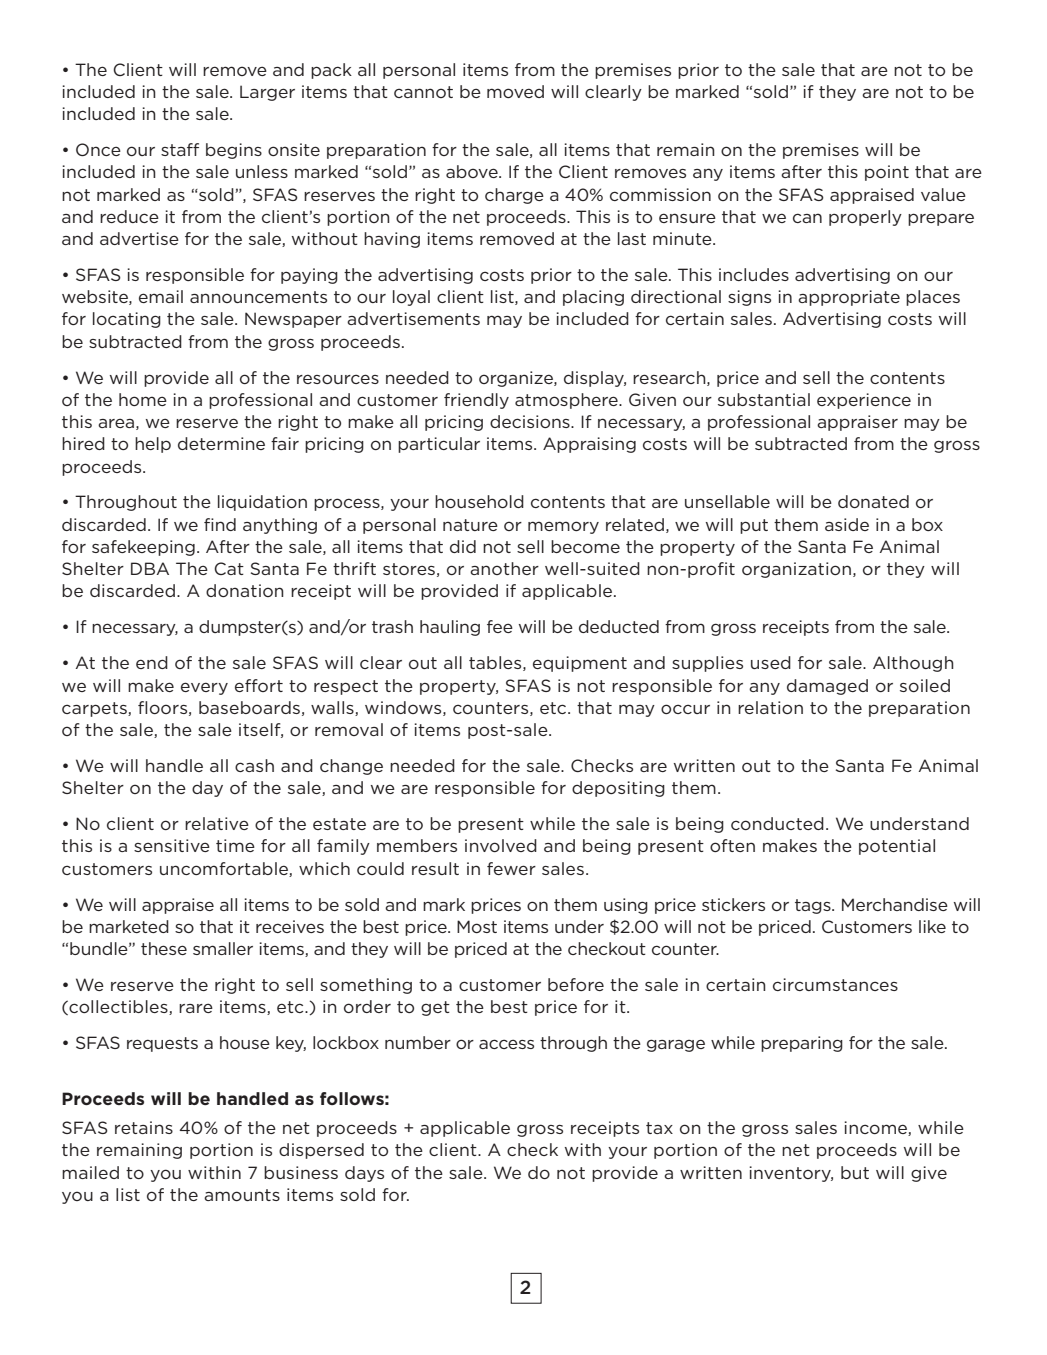  What do you see at coordinates (864, 401) in the image?
I see `experience` at bounding box center [864, 401].
